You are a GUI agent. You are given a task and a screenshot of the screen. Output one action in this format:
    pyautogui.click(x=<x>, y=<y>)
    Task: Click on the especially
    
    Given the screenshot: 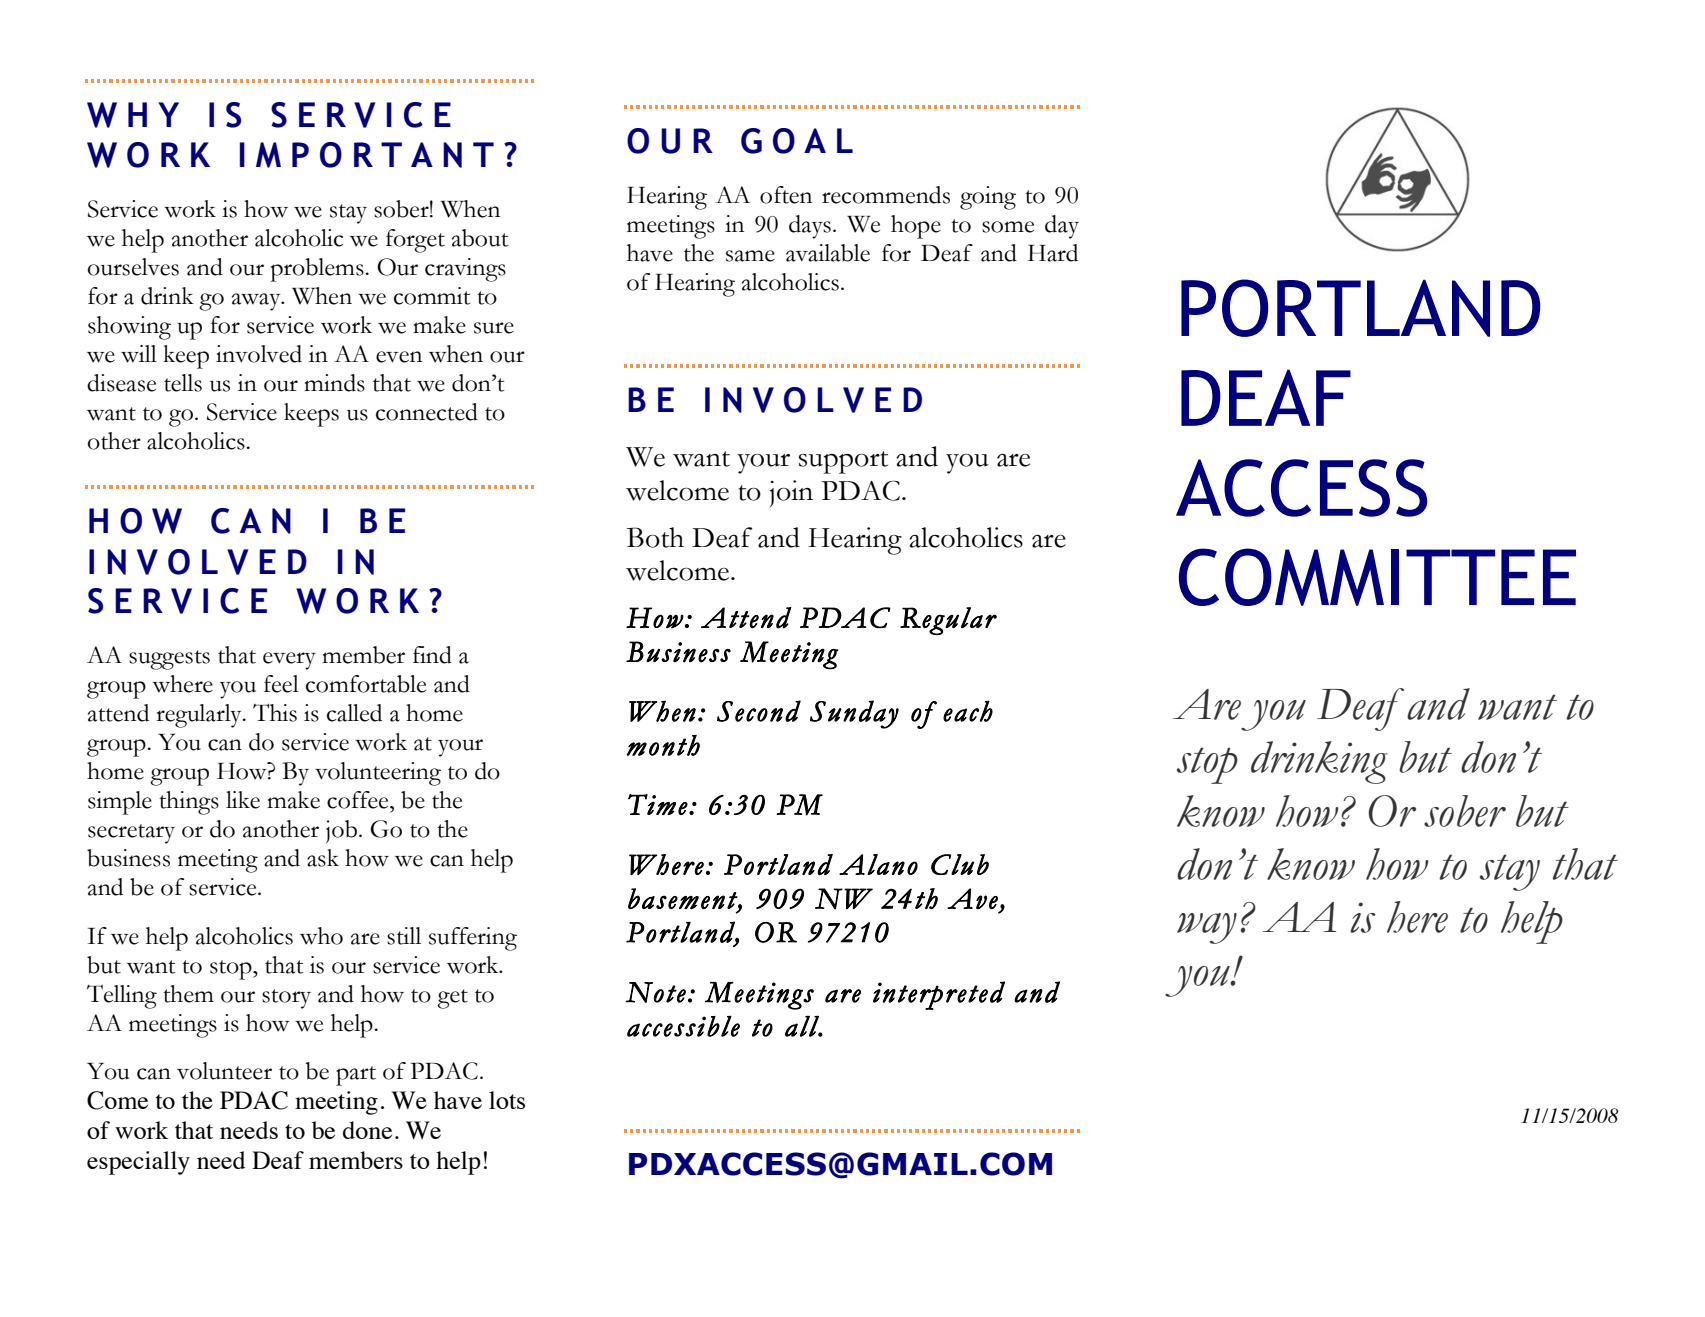 What is the action you would take?
    pyautogui.click(x=138, y=1163)
